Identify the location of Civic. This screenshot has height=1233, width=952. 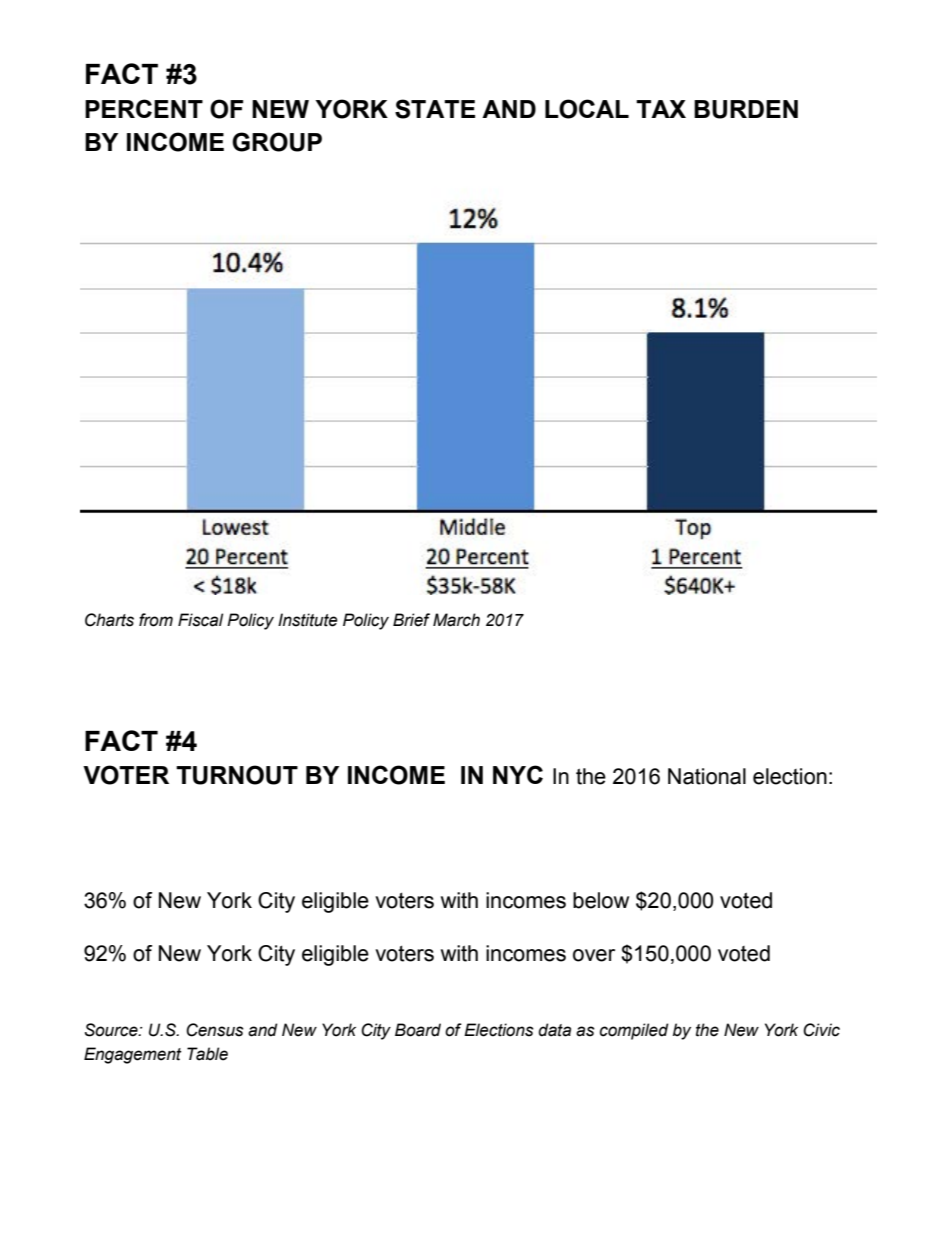
(821, 1030).
